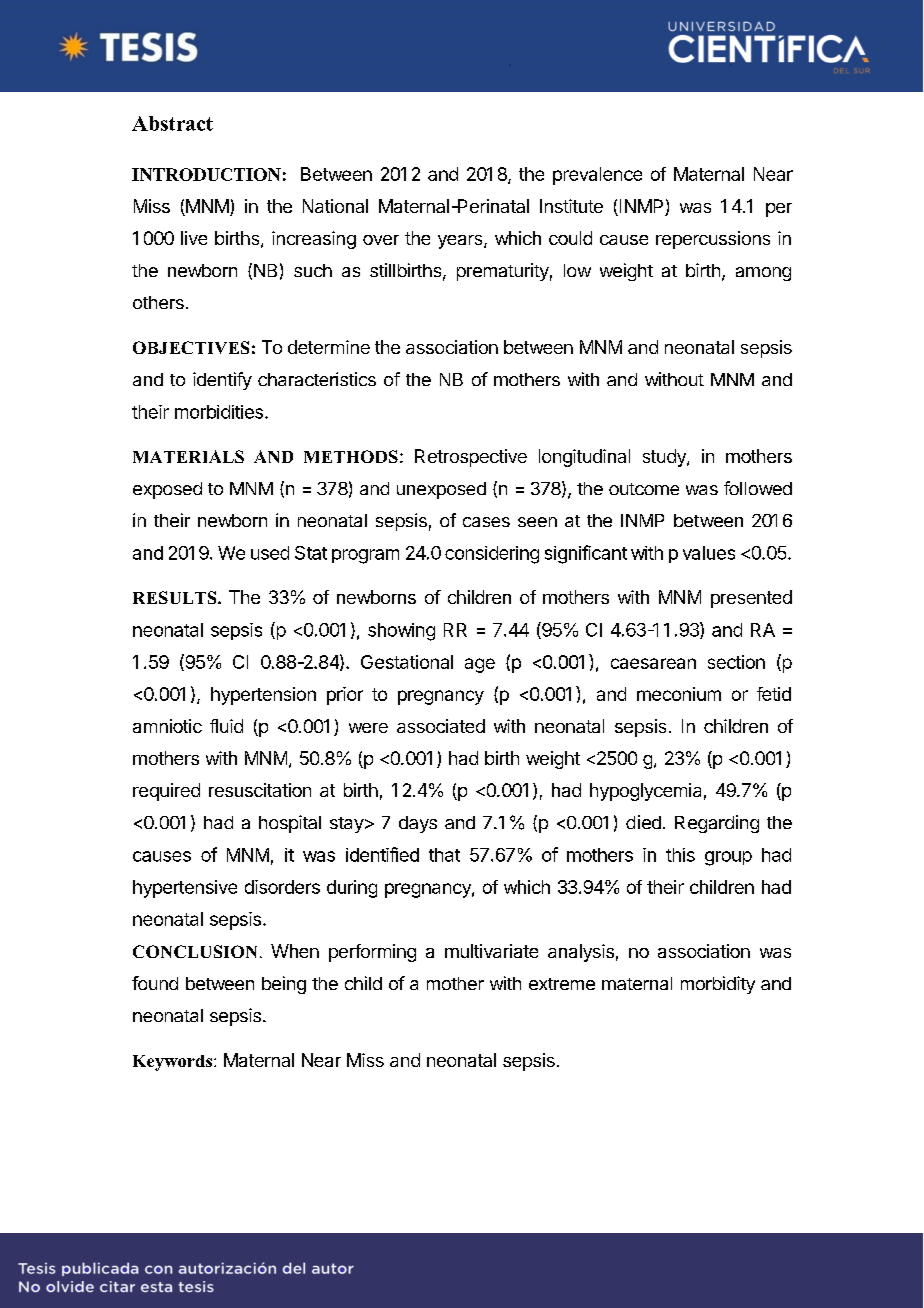 The image size is (924, 1308). I want to click on presented, so click(751, 599).
